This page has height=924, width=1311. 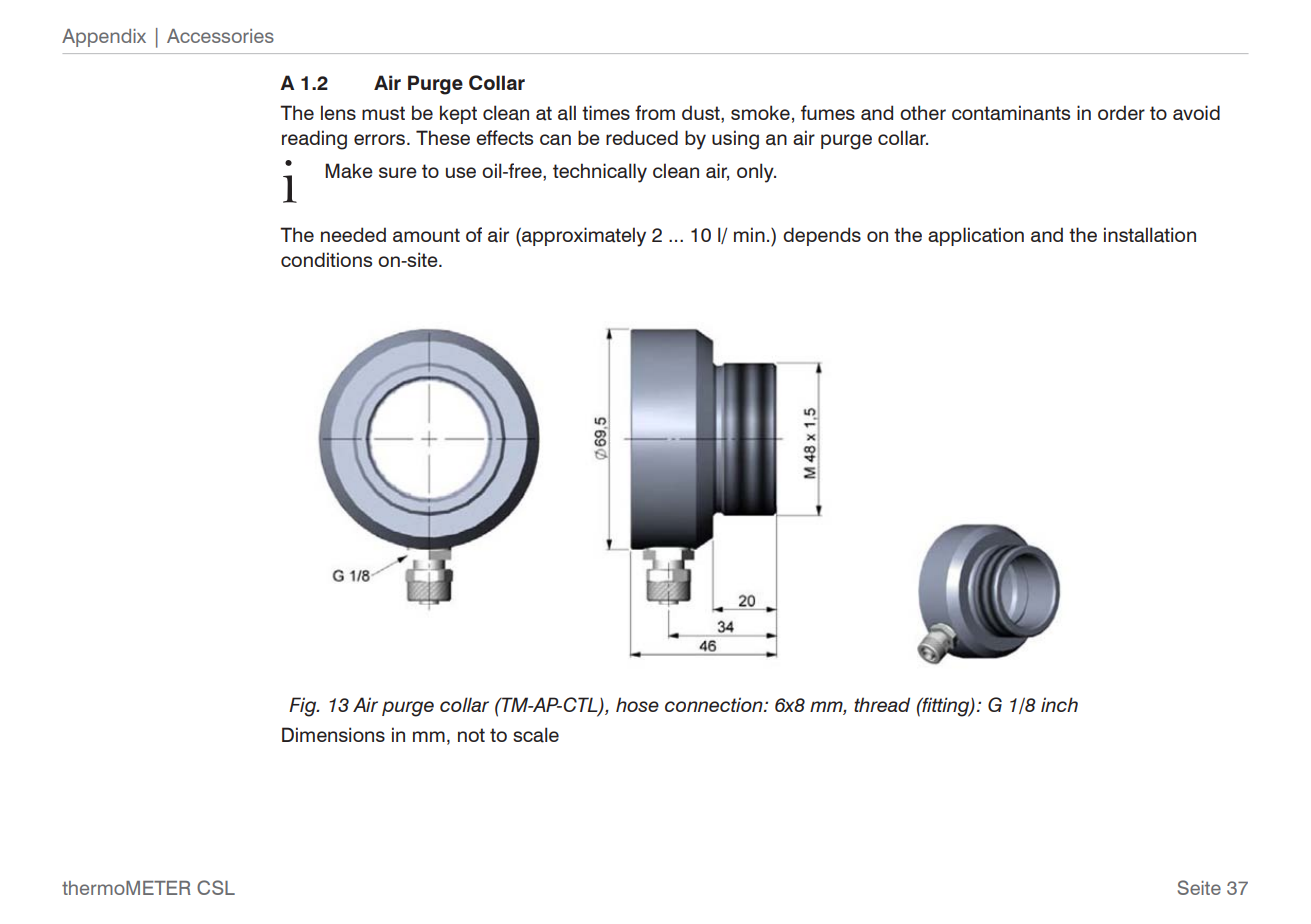 I want to click on CSL, so click(x=216, y=887).
